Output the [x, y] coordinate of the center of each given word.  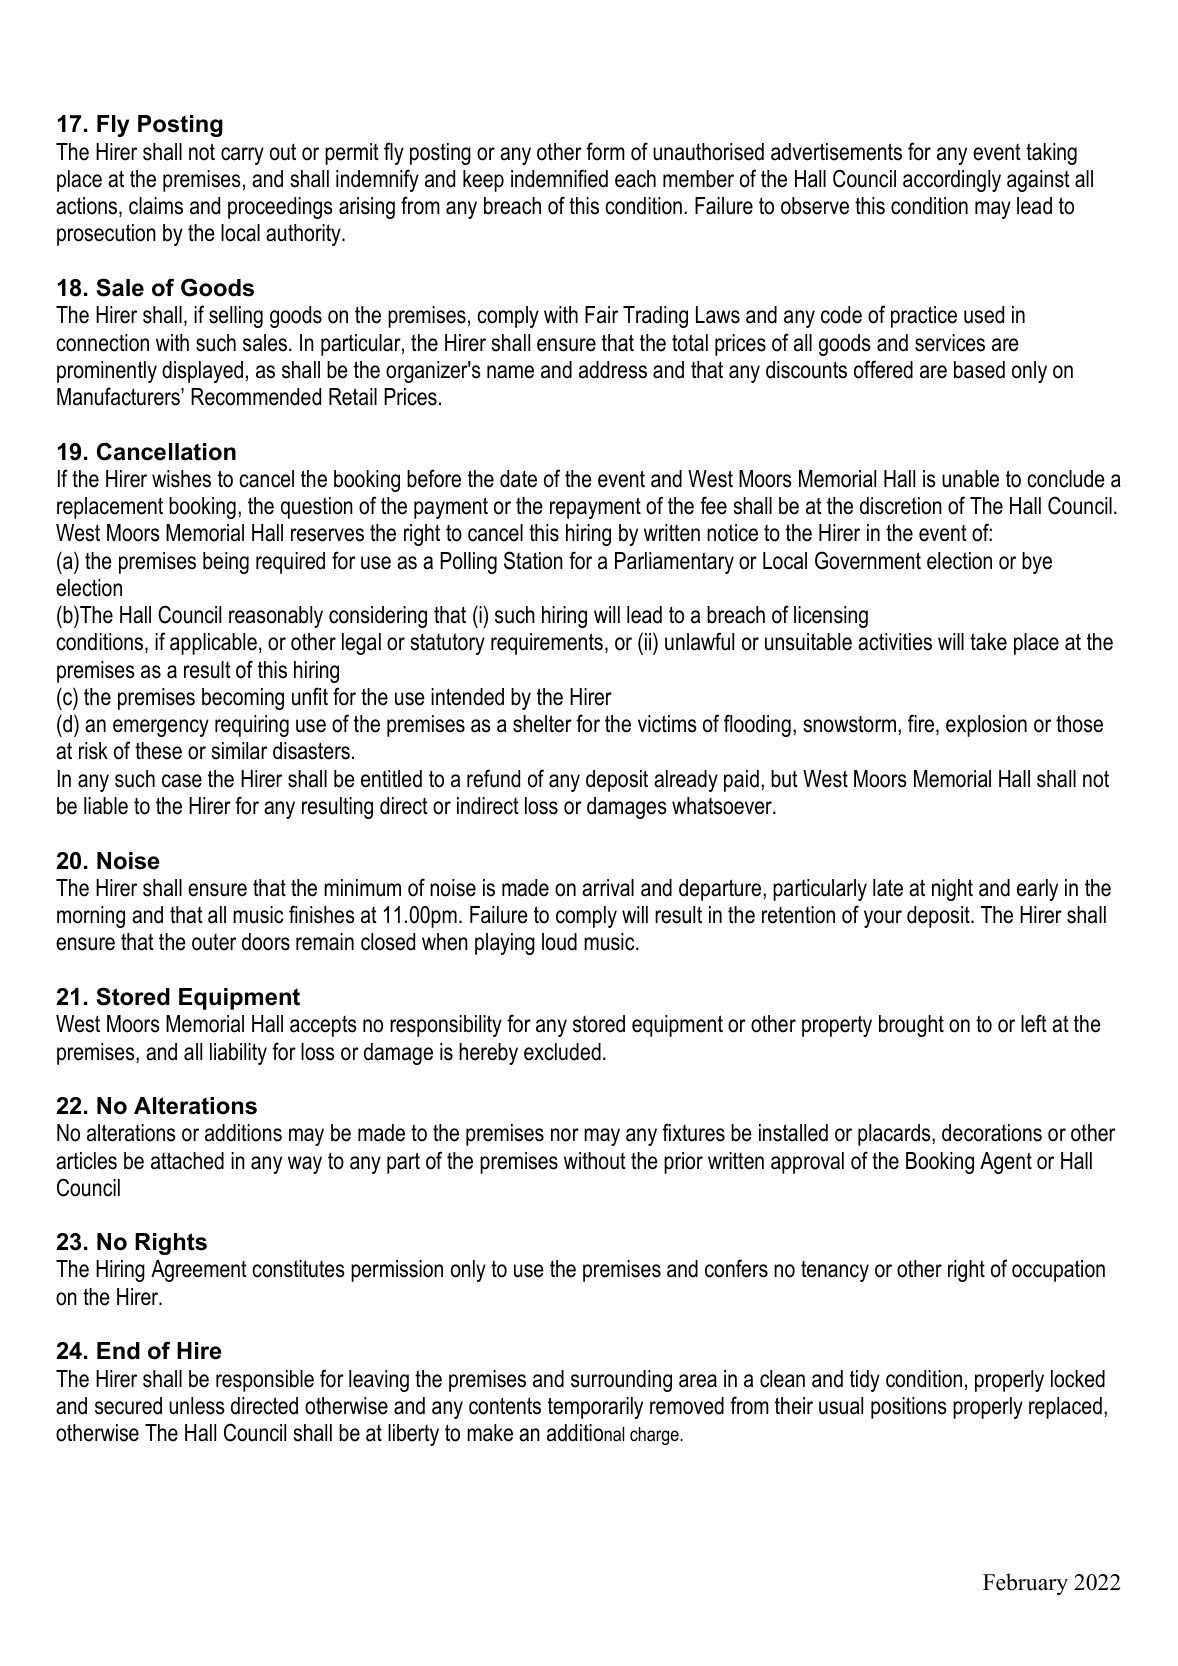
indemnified [559, 178]
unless [197, 1406]
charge [655, 1436]
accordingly [952, 181]
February [1025, 1584]
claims [156, 206]
